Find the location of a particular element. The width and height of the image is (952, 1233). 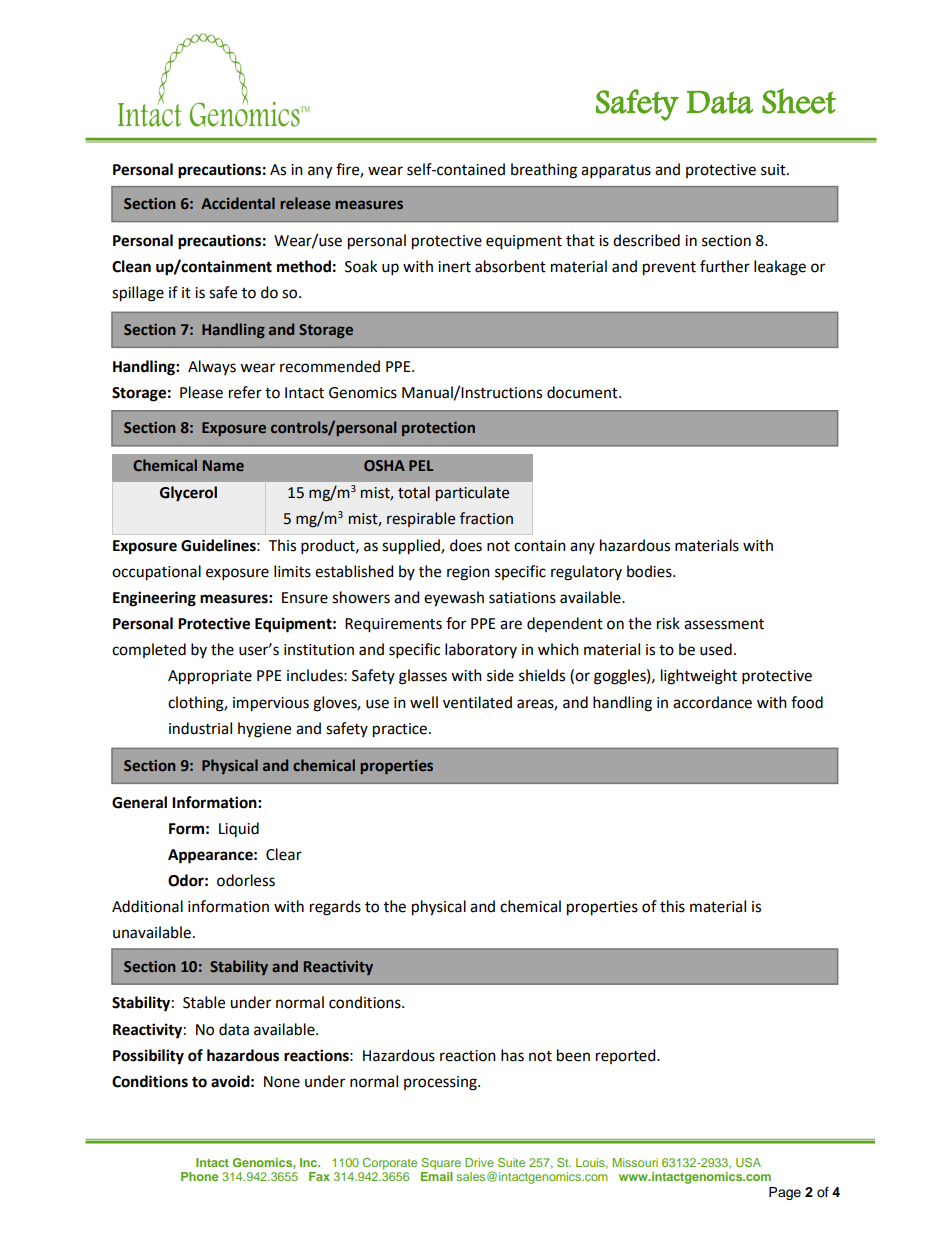

Drive is located at coordinates (479, 1162).
